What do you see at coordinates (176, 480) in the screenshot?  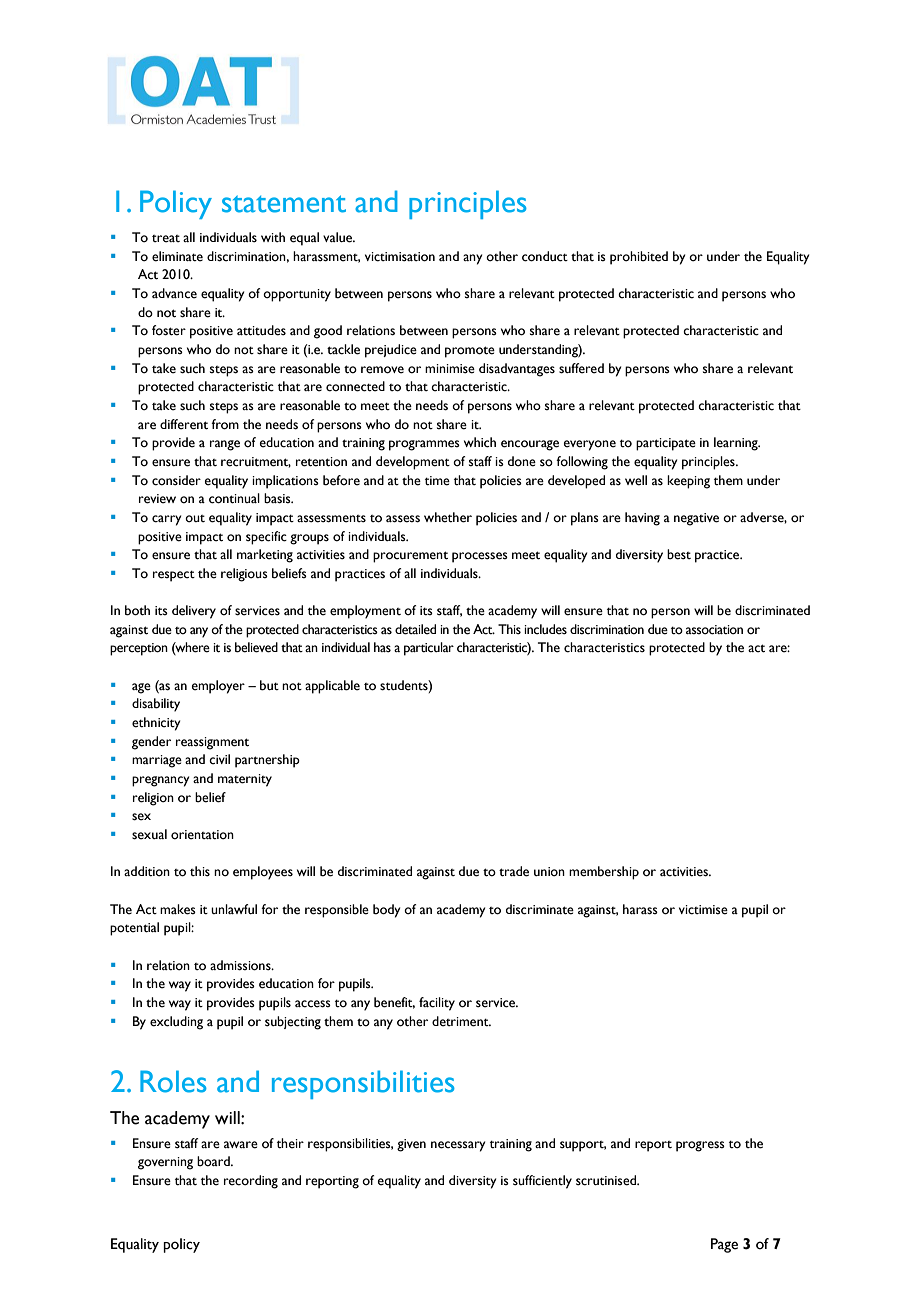 I see `consider` at bounding box center [176, 480].
